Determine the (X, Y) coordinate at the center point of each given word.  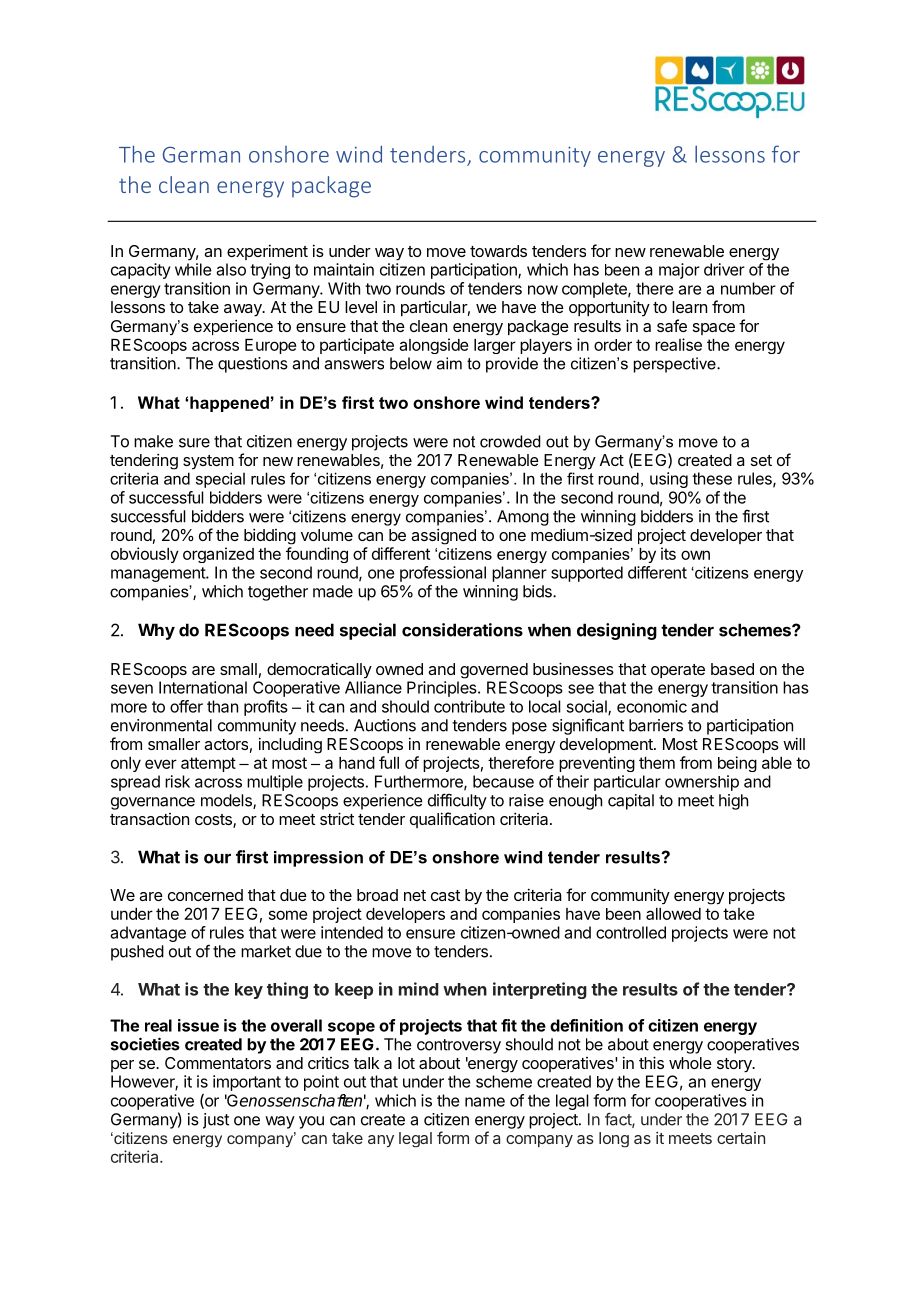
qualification (452, 820)
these (712, 478)
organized (218, 555)
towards (498, 251)
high (733, 802)
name (485, 1102)
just (216, 1121)
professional (443, 574)
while (193, 269)
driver (724, 269)
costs (214, 821)
